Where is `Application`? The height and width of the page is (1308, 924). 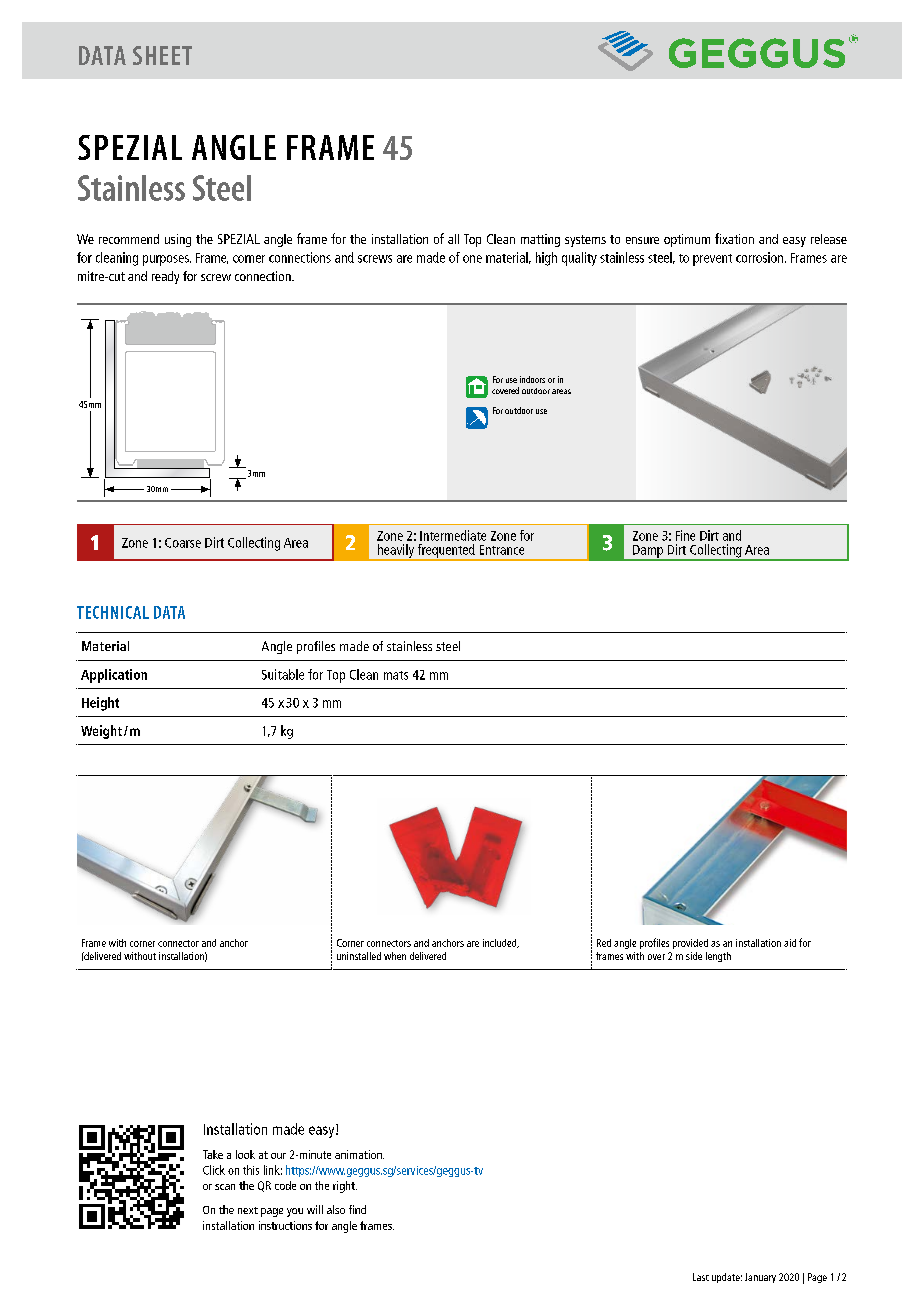
Application is located at coordinates (114, 676).
